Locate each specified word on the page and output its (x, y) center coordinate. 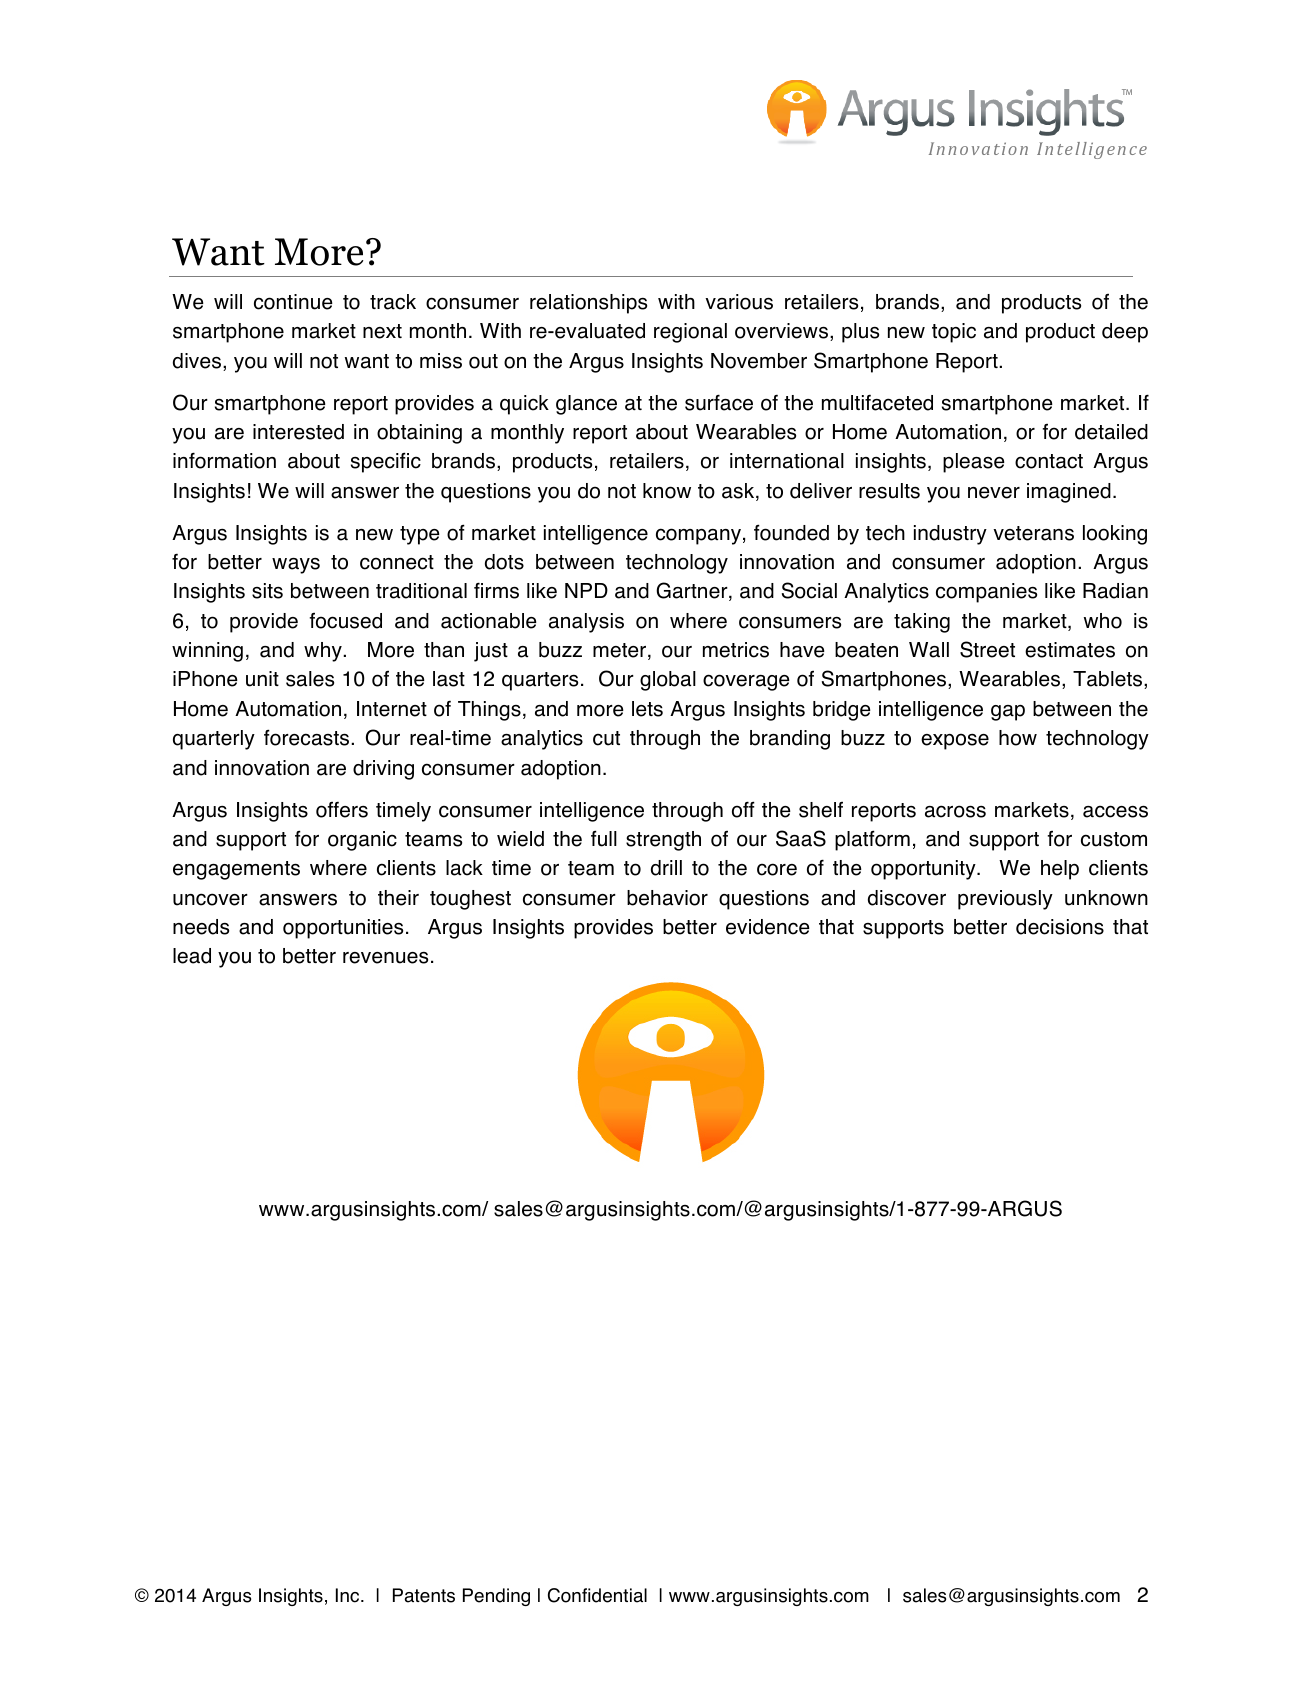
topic (954, 333)
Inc (349, 1595)
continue (293, 302)
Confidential (597, 1595)
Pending (496, 1597)
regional (690, 333)
